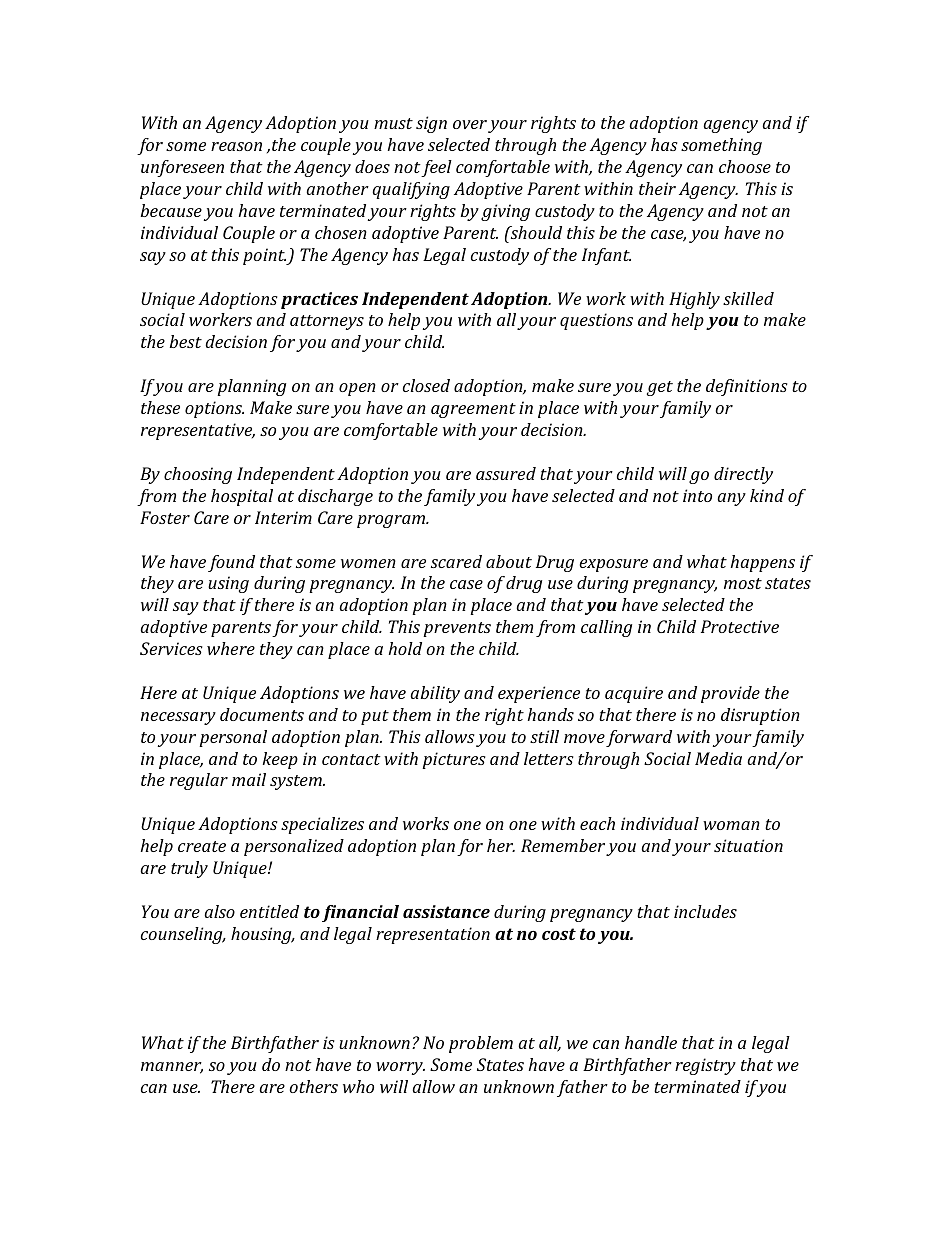 This page has width=952, height=1233. Describe the element at coordinates (236, 146) in the page. I see `reason` at that location.
